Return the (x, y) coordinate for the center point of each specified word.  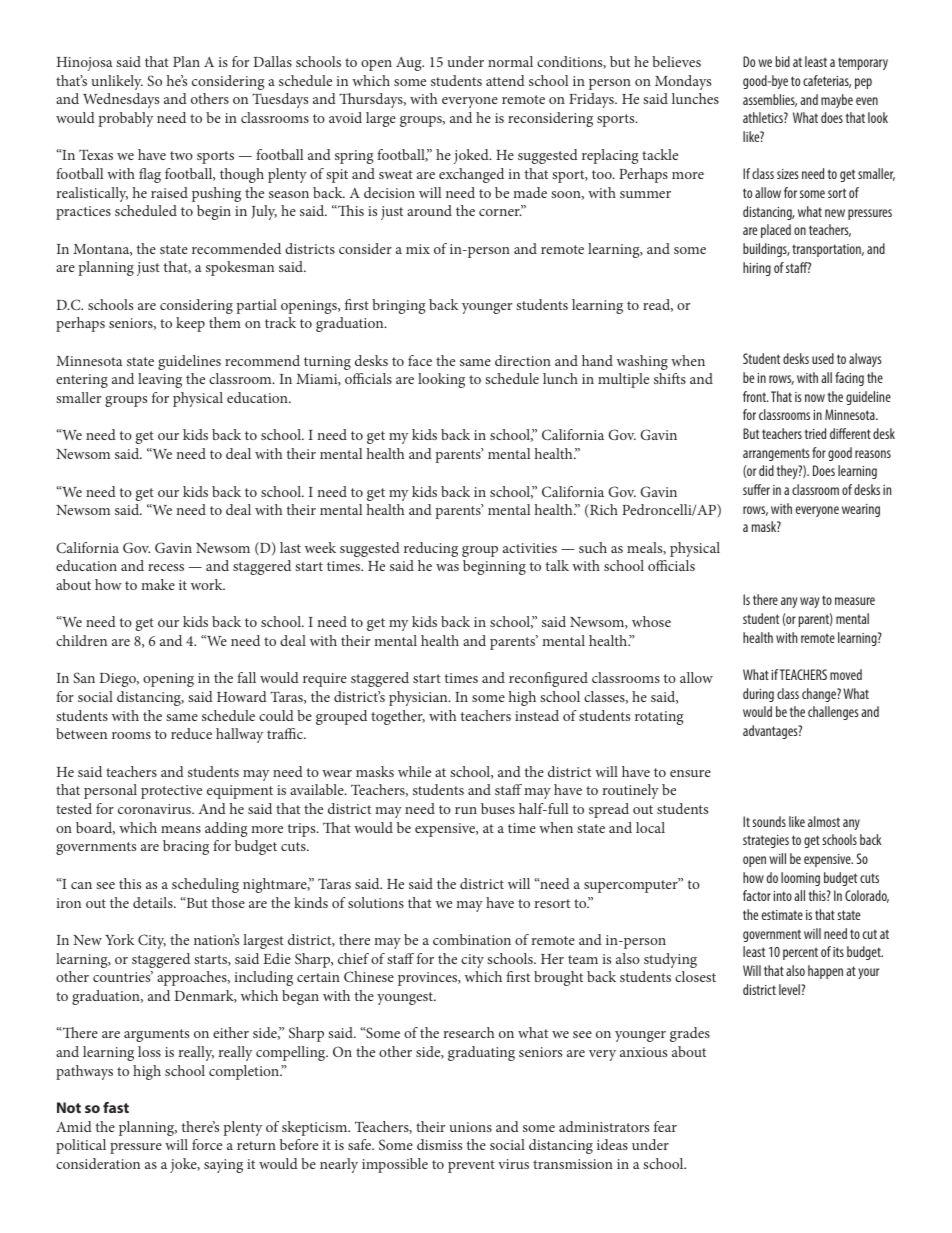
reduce (191, 733)
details (154, 902)
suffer (756, 489)
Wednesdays (121, 100)
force (207, 1144)
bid (782, 61)
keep (190, 324)
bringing (398, 306)
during (758, 695)
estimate (782, 915)
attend (505, 80)
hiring (757, 269)
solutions (376, 902)
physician (419, 698)
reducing (431, 549)
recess (166, 567)
